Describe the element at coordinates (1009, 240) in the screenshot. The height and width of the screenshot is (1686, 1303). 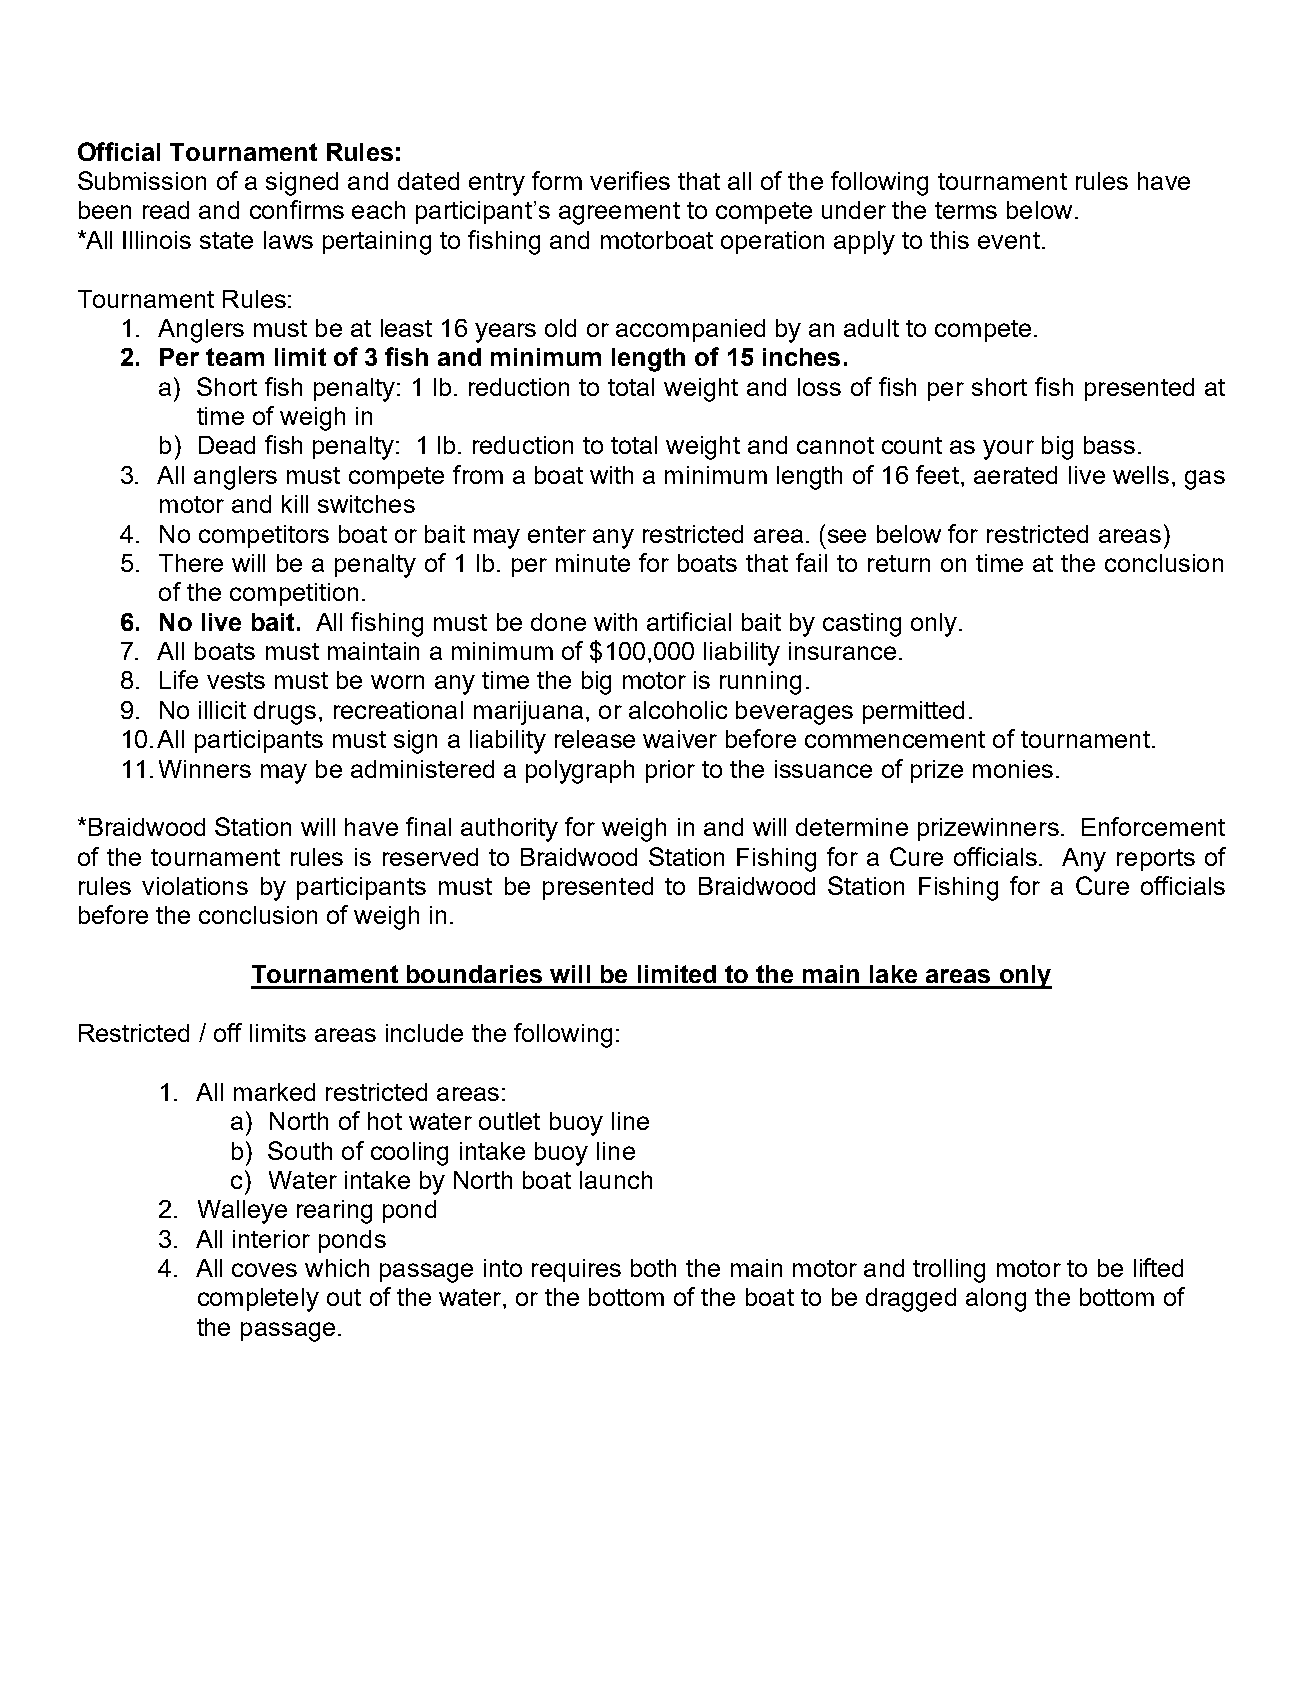
I see `event` at that location.
